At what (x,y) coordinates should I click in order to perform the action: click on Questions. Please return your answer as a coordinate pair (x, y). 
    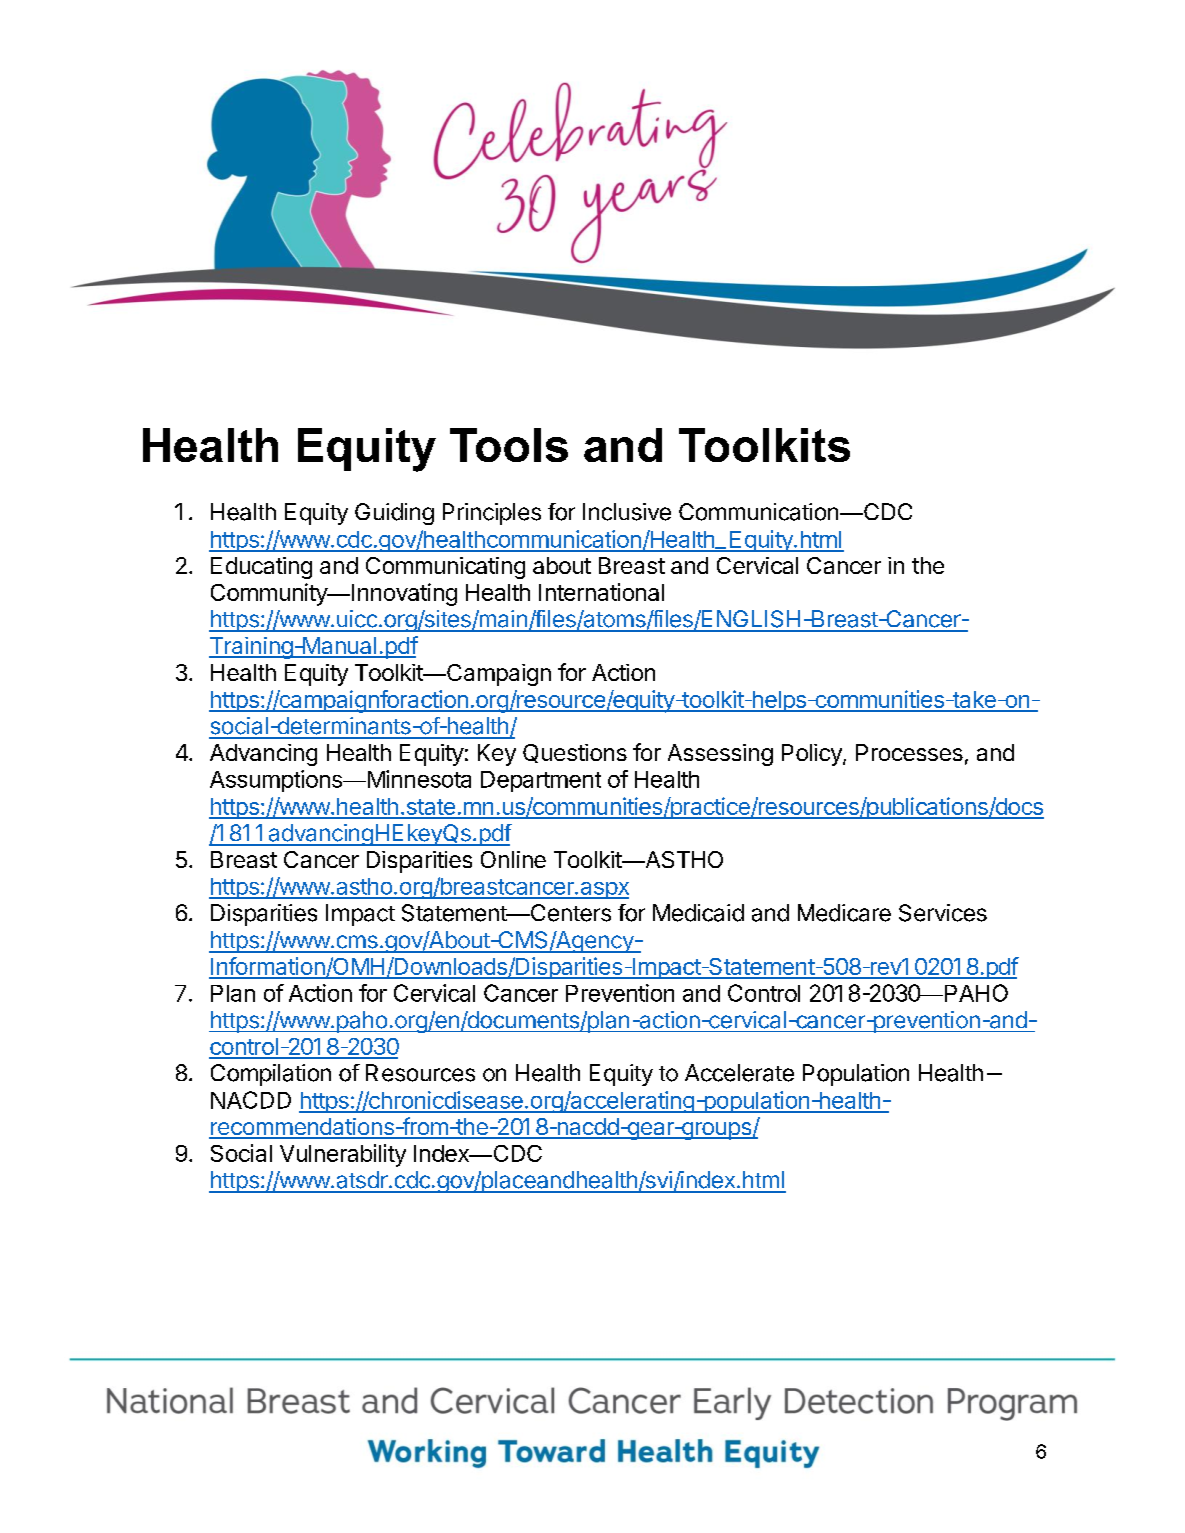
    Looking at the image, I should click on (575, 753).
